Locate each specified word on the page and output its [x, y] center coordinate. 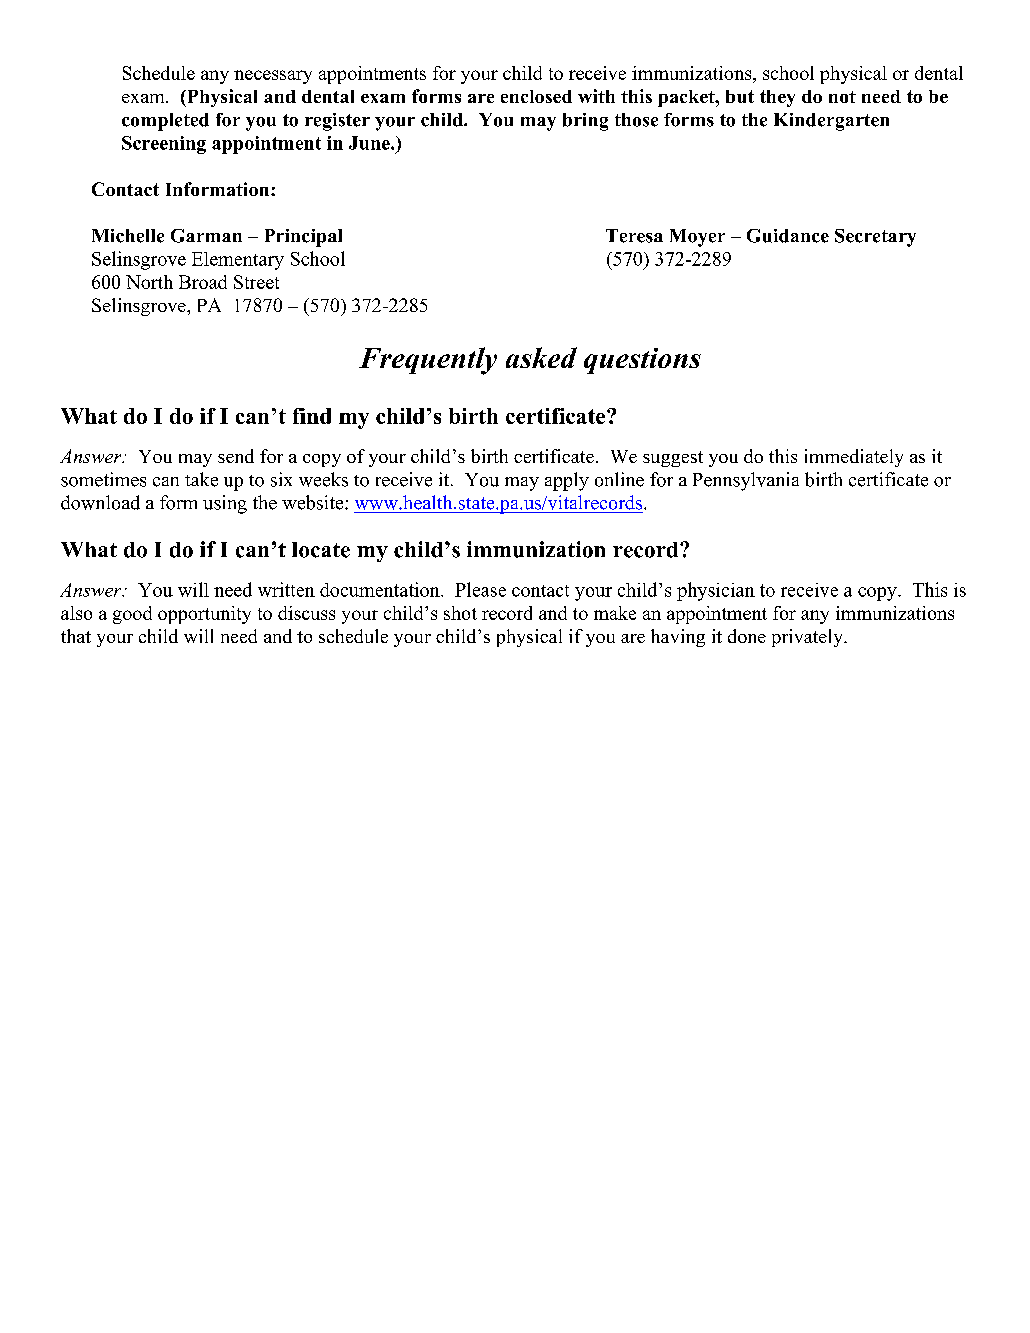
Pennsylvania [746, 481]
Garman [206, 236]
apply [567, 481]
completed [165, 122]
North [149, 282]
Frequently [428, 361]
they [777, 98]
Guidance [788, 236]
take [201, 479]
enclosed [536, 96]
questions [642, 361]
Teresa [634, 236]
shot [460, 613]
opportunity [204, 615]
